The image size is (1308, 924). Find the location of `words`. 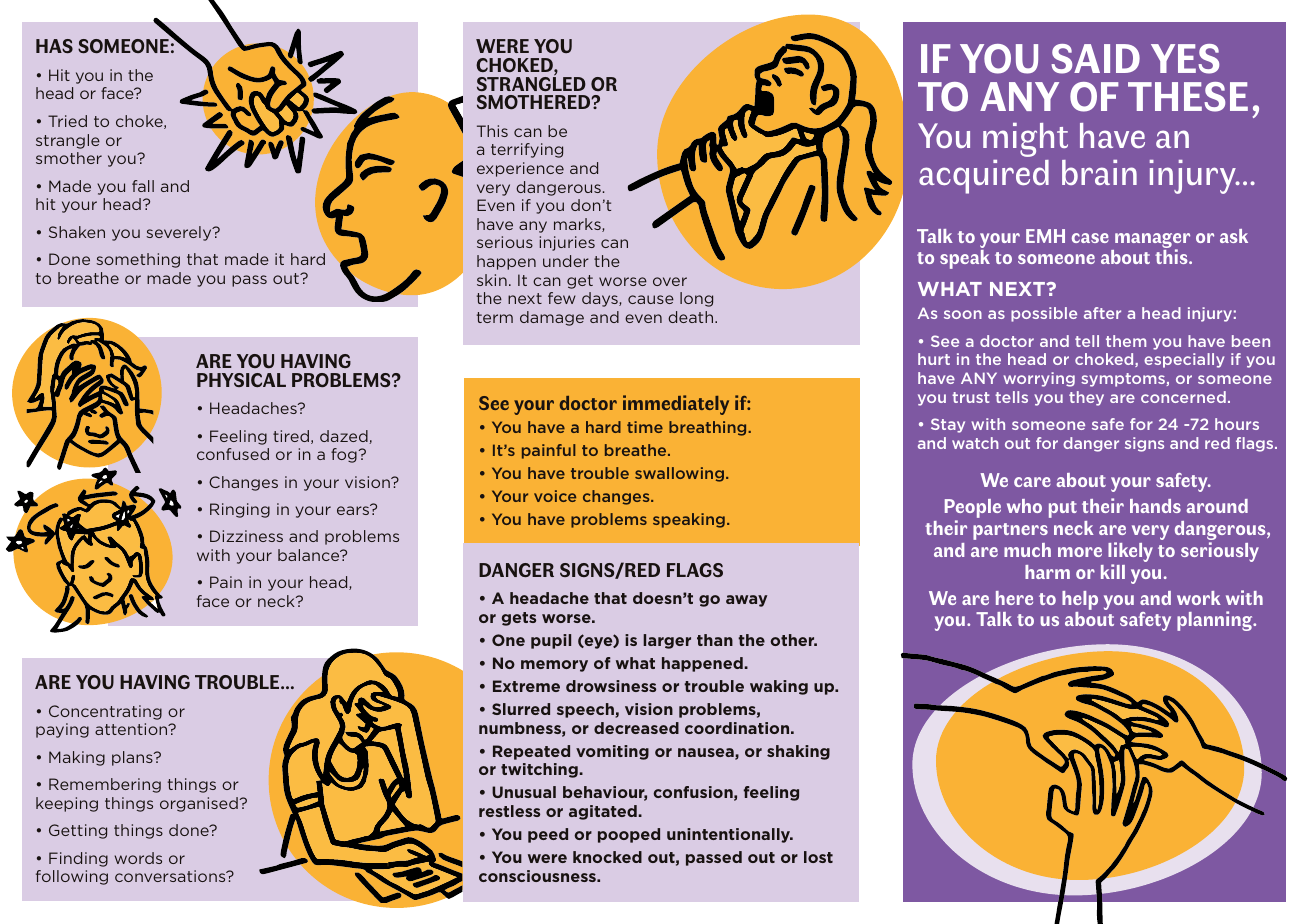

words is located at coordinates (138, 858).
